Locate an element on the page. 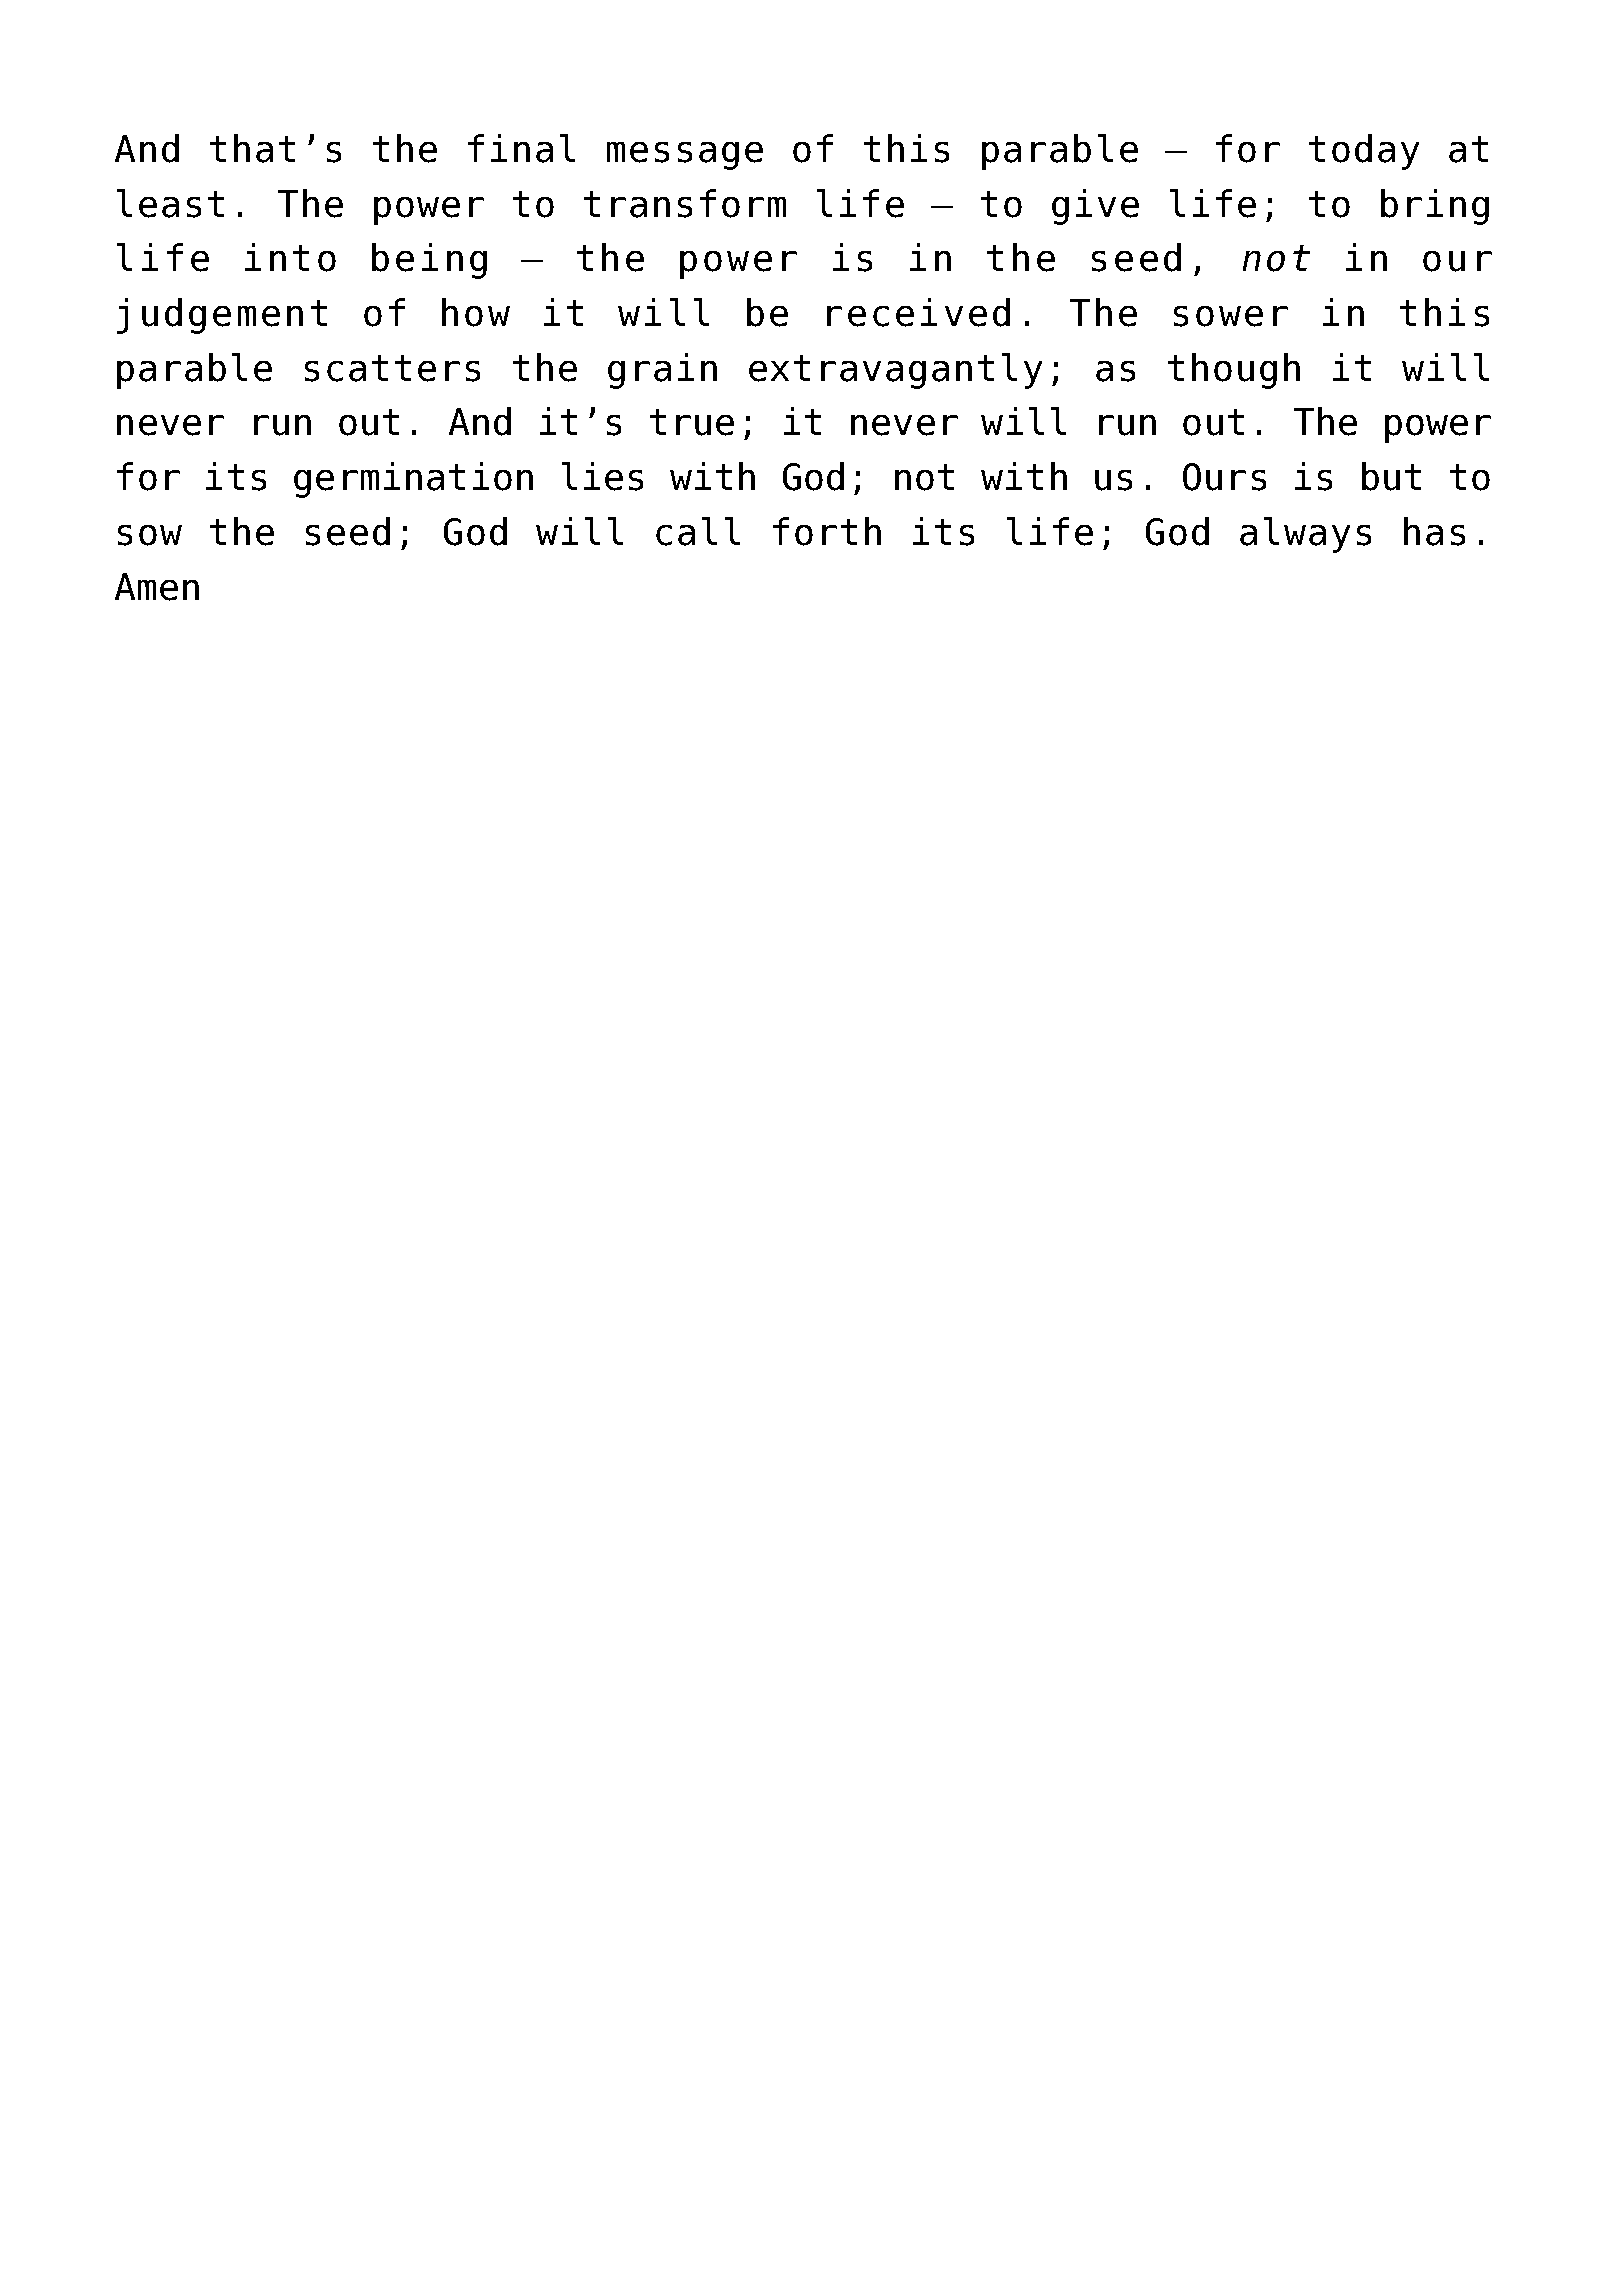 The width and height of the image is (1608, 2274). final is located at coordinates (521, 148).
